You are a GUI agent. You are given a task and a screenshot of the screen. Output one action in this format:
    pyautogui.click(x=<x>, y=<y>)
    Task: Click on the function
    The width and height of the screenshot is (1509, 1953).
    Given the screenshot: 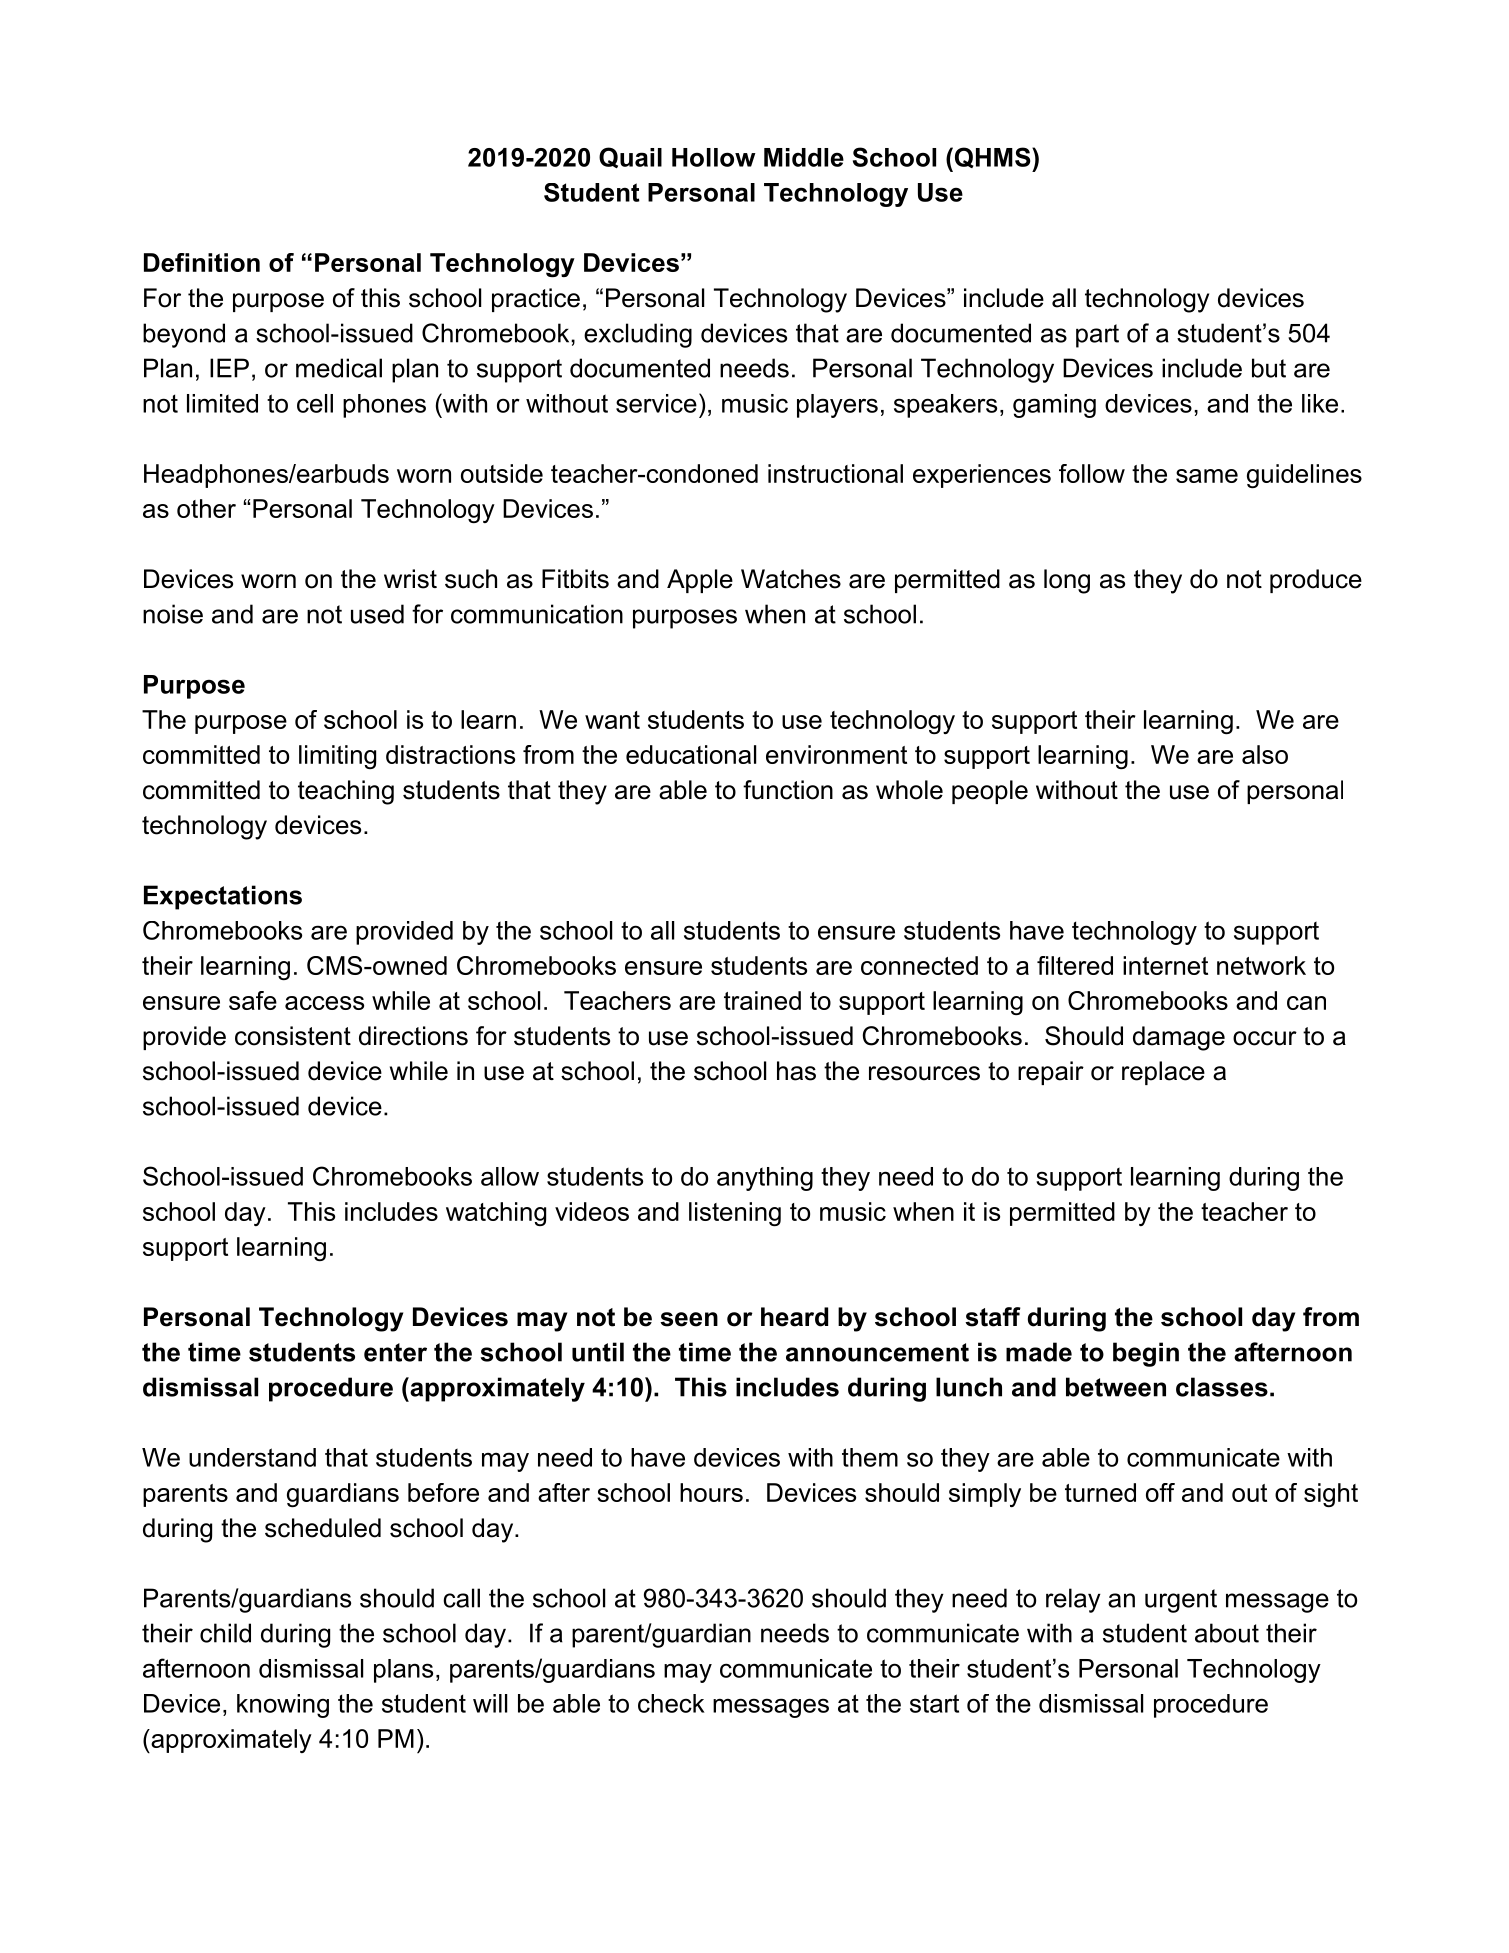 What is the action you would take?
    pyautogui.click(x=788, y=790)
